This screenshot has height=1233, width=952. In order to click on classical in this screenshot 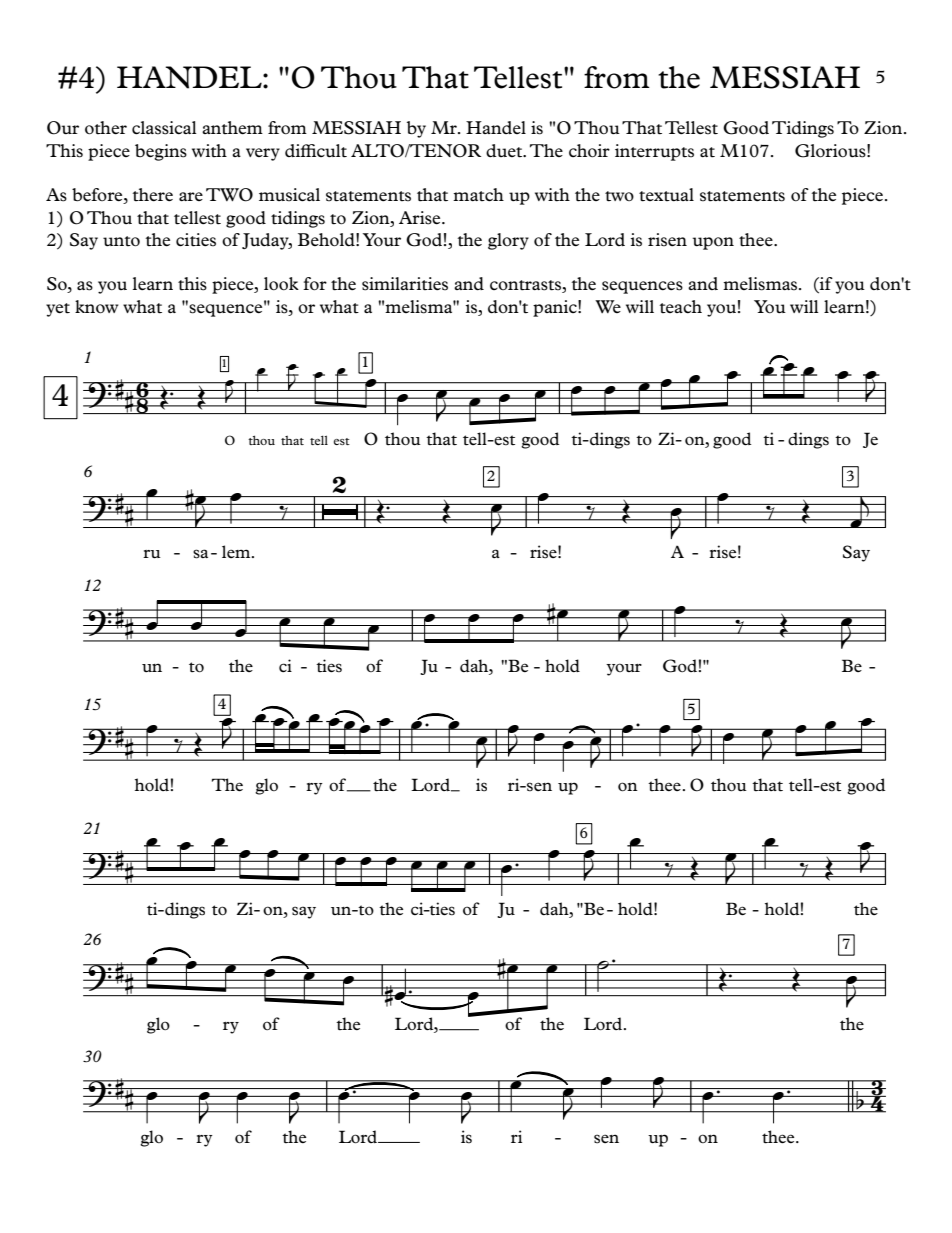, I will do `click(164, 128)`.
